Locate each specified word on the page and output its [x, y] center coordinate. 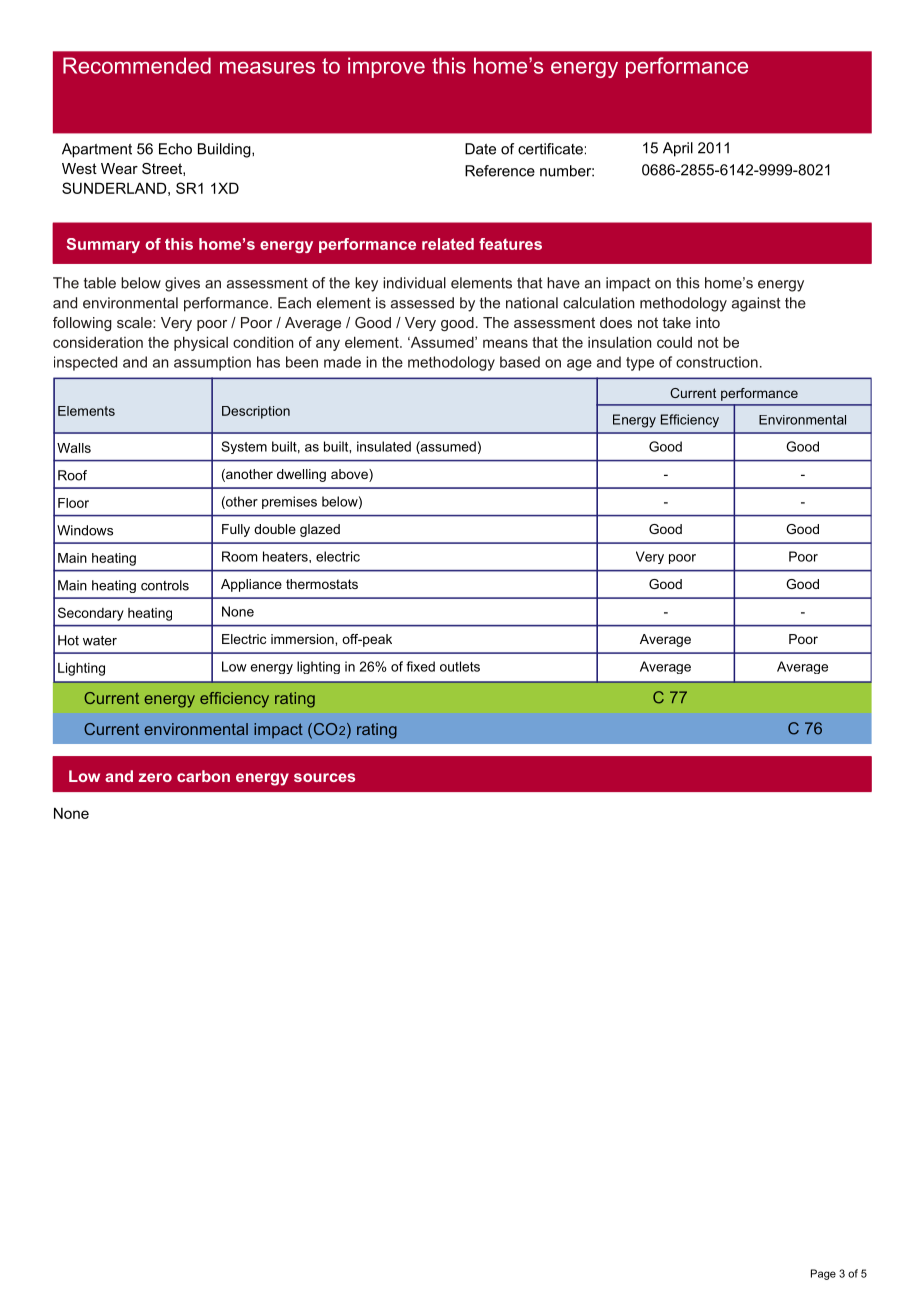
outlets [460, 666]
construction [717, 362]
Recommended [137, 65]
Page [823, 1274]
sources [324, 777]
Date [480, 149]
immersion [303, 639]
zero [155, 777]
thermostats [322, 584]
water [100, 640]
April [678, 149]
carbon [203, 776]
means [505, 343]
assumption [212, 363]
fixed [420, 666]
